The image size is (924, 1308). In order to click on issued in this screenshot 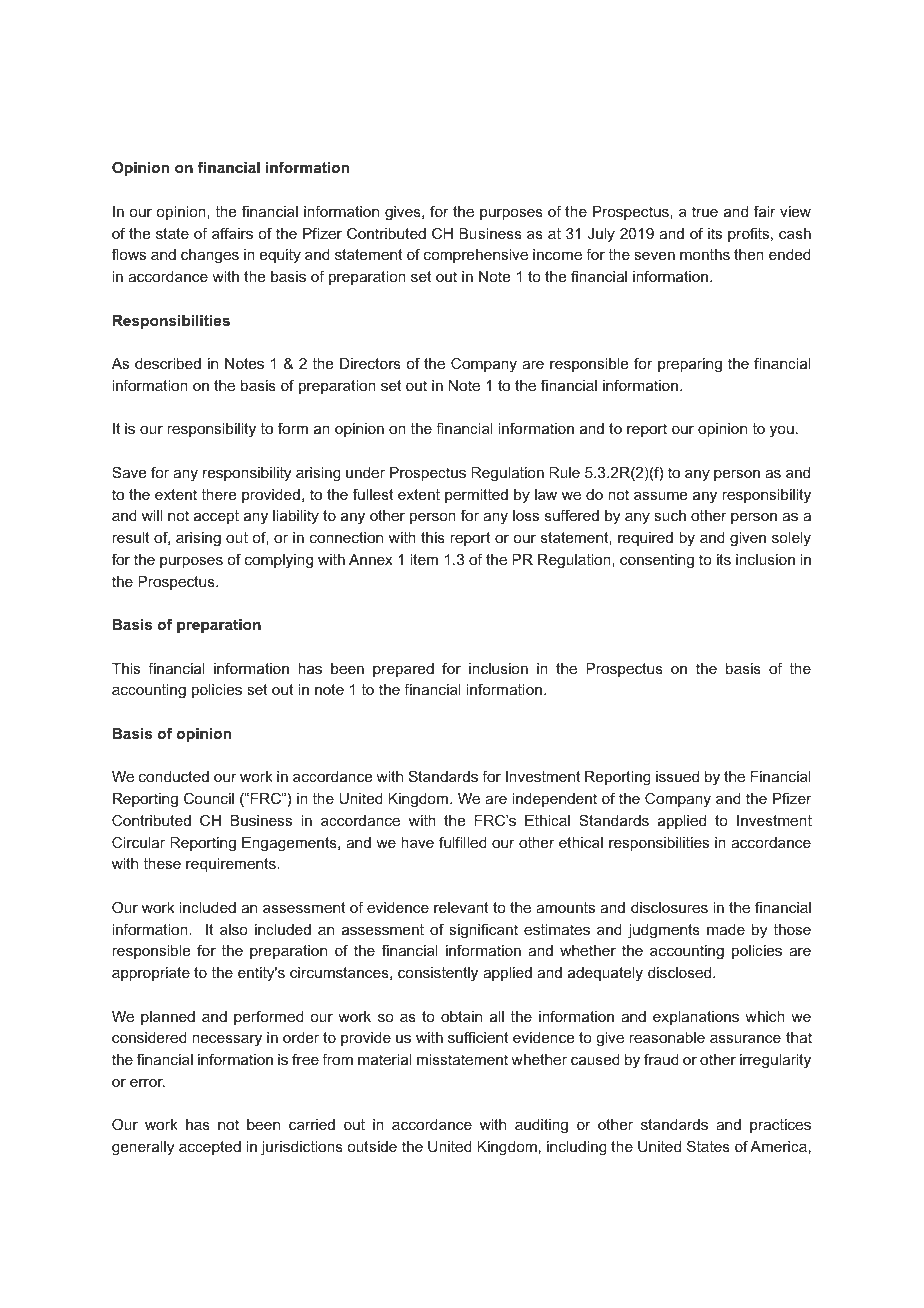, I will do `click(677, 776)`.
